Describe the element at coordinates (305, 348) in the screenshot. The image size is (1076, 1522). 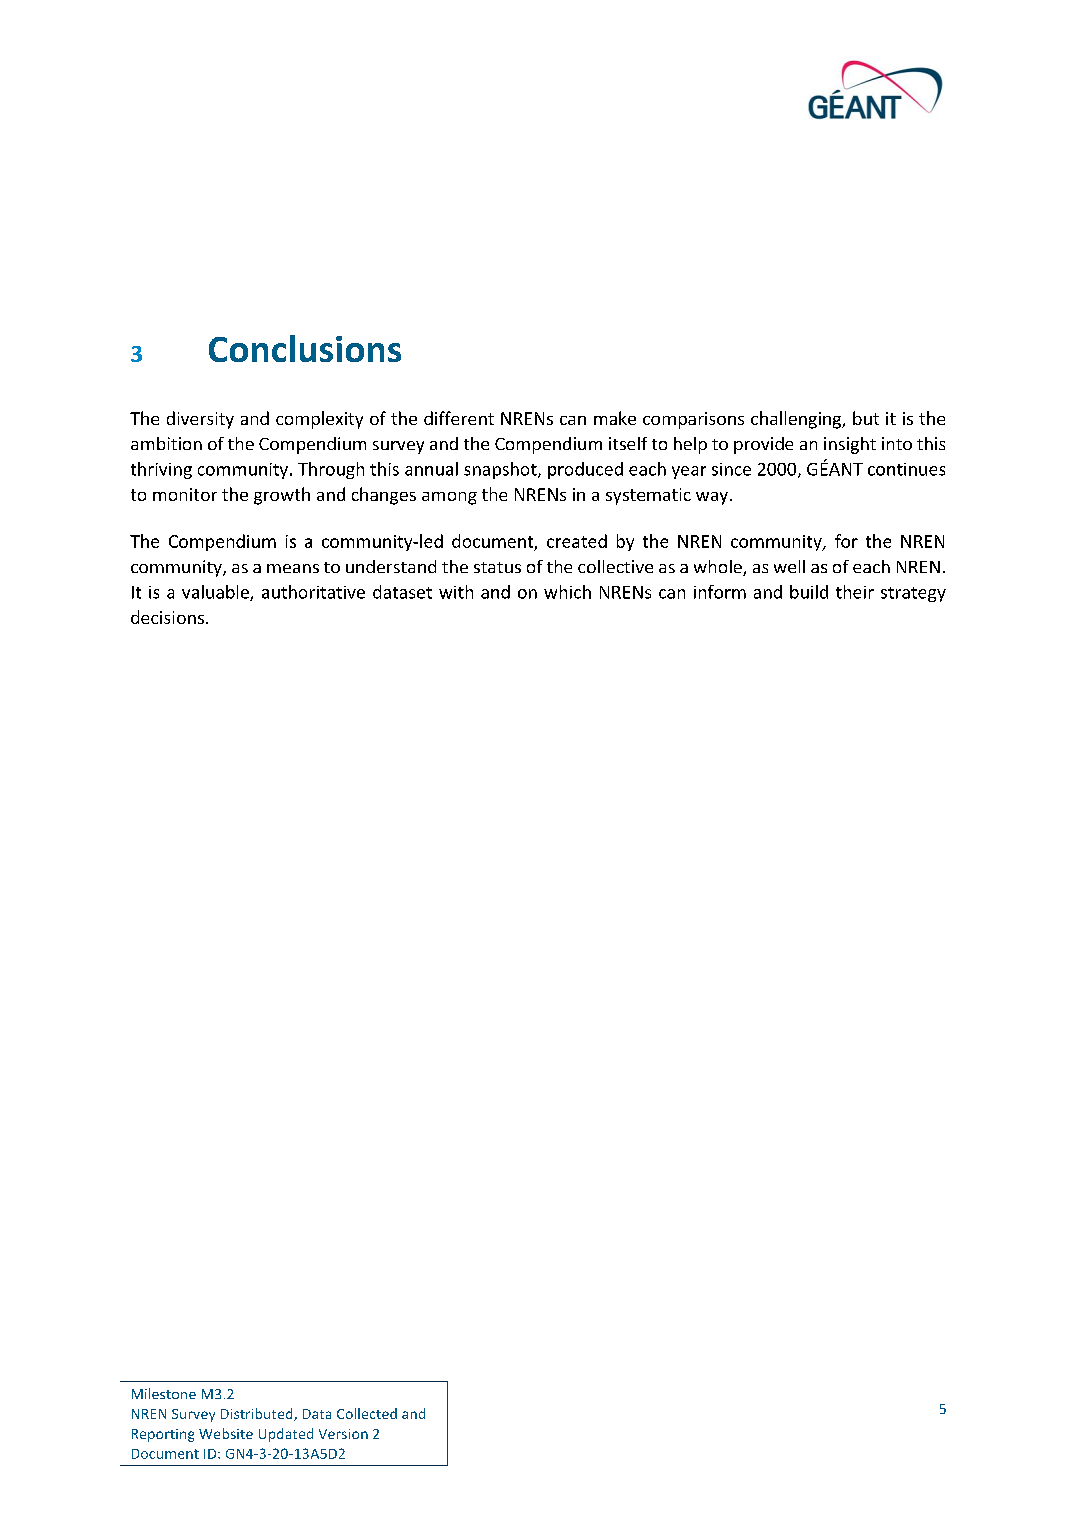
I see `Conclusions` at that location.
